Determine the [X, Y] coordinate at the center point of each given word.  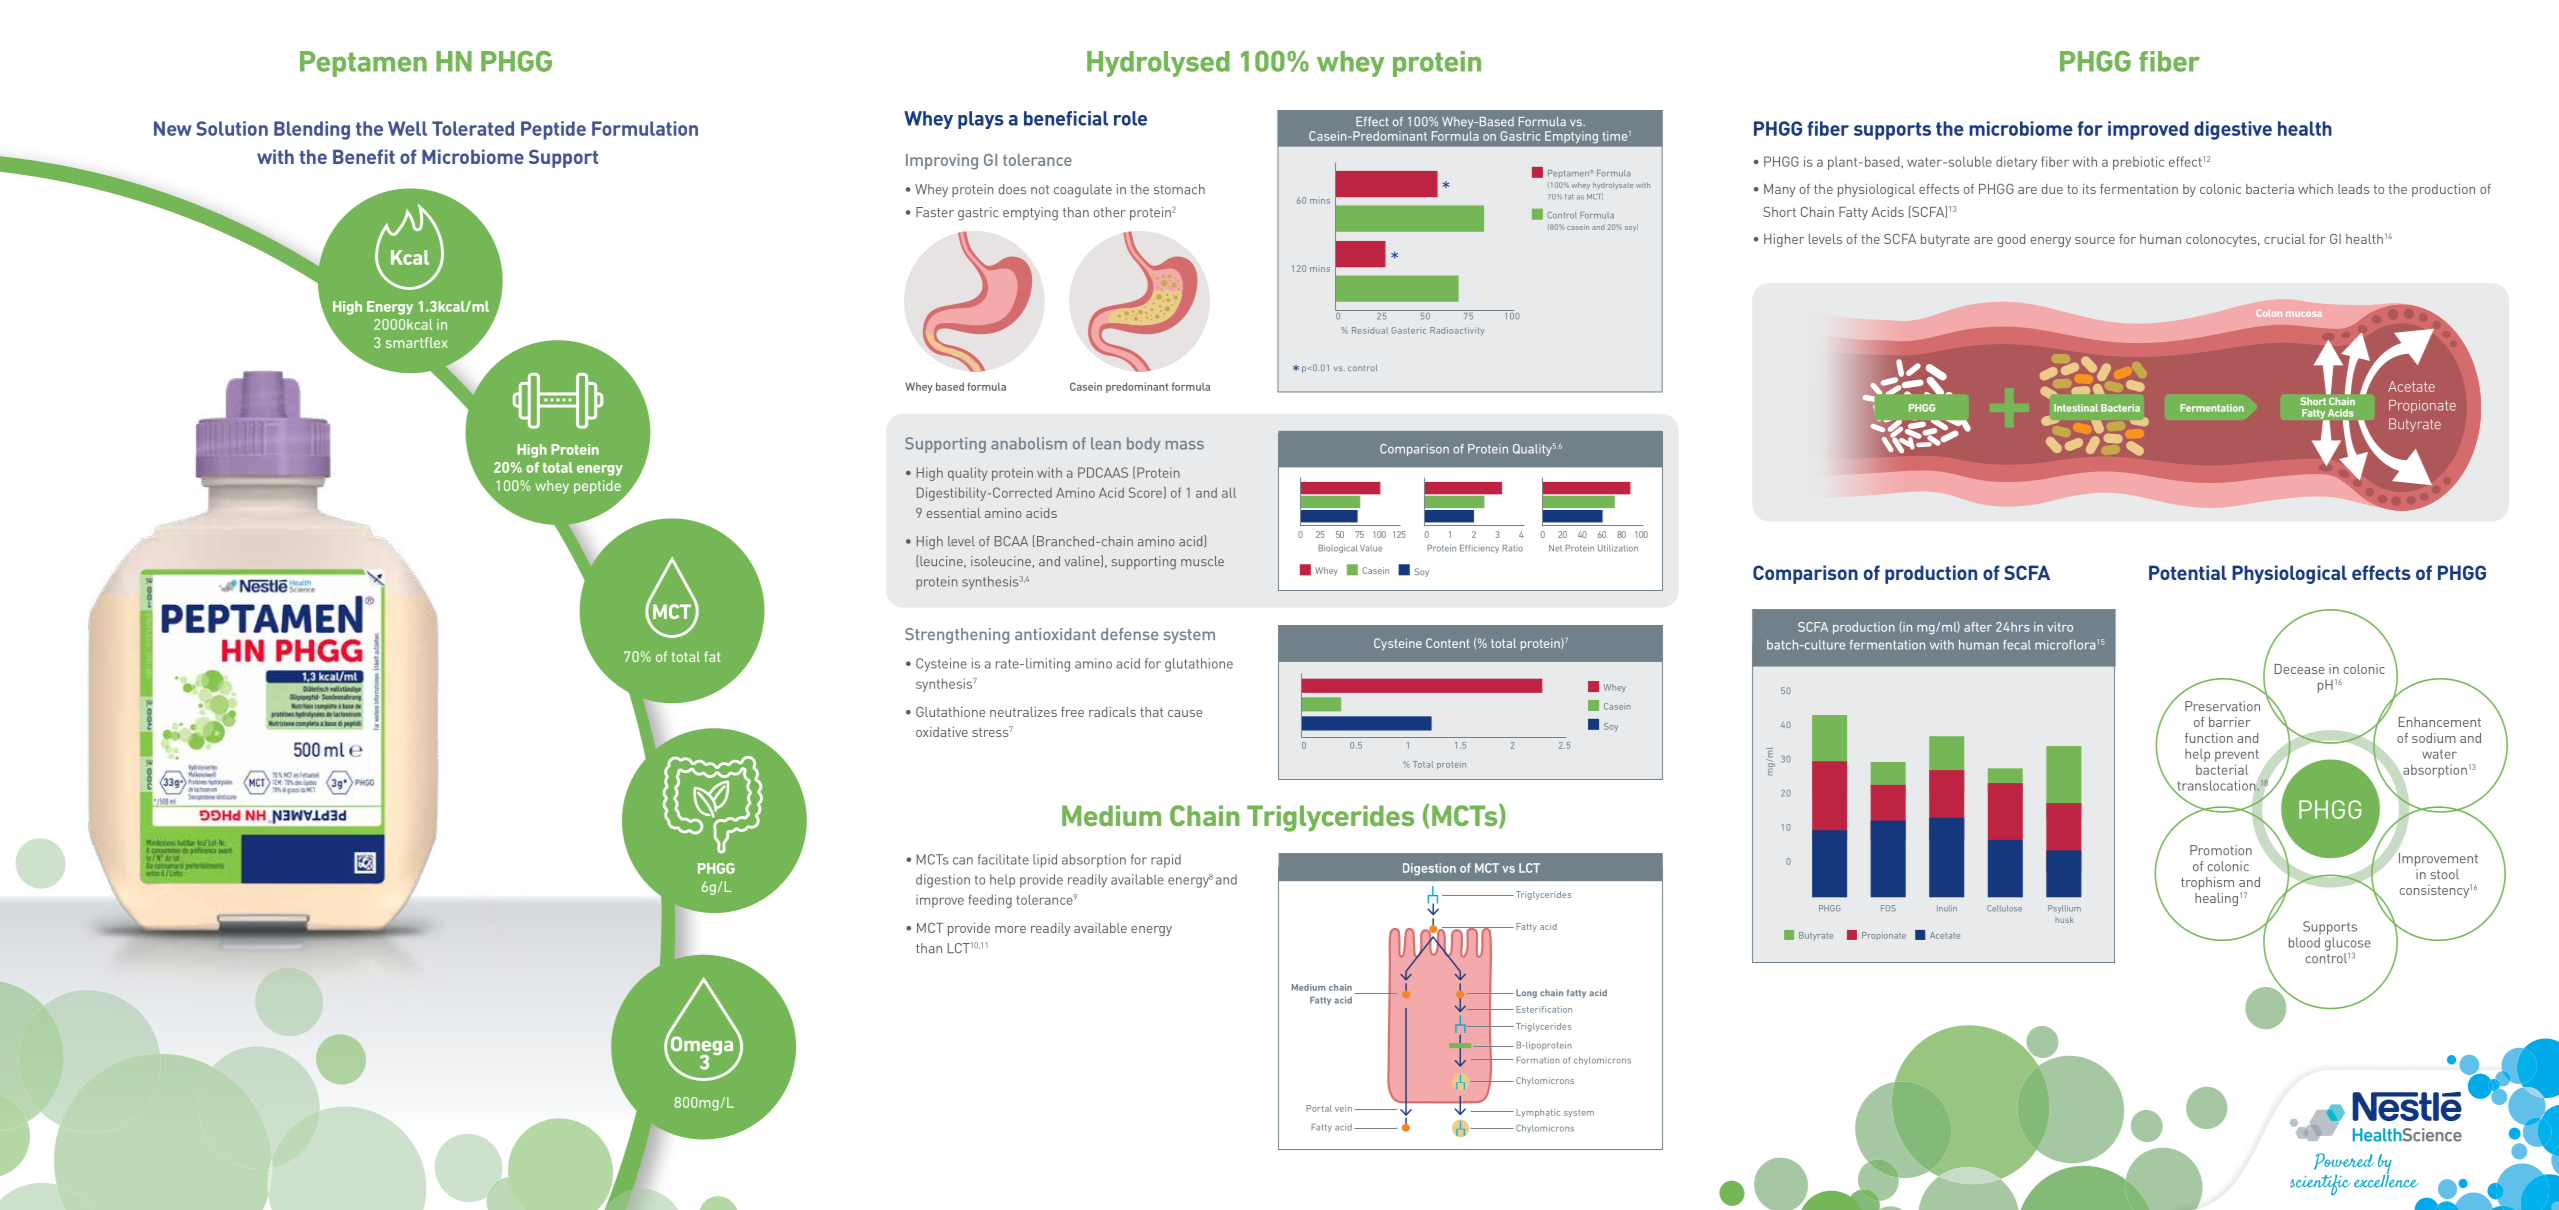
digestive [2233, 130]
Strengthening [957, 636]
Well [407, 128]
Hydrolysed [1158, 64]
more [1010, 929]
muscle [1202, 561]
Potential [2188, 572]
